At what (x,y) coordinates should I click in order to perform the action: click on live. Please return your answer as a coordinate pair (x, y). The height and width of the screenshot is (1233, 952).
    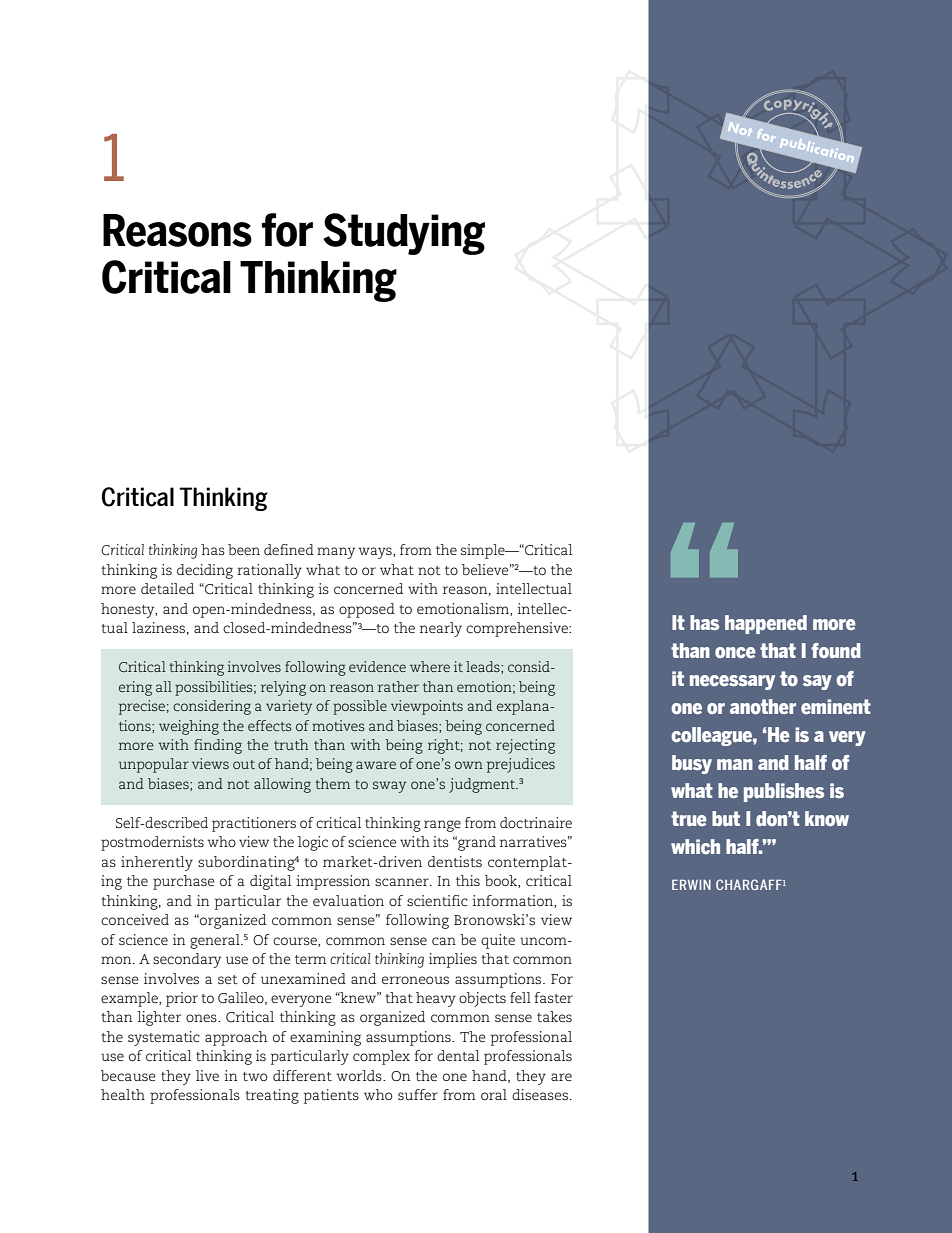
    Looking at the image, I should click on (207, 1075).
